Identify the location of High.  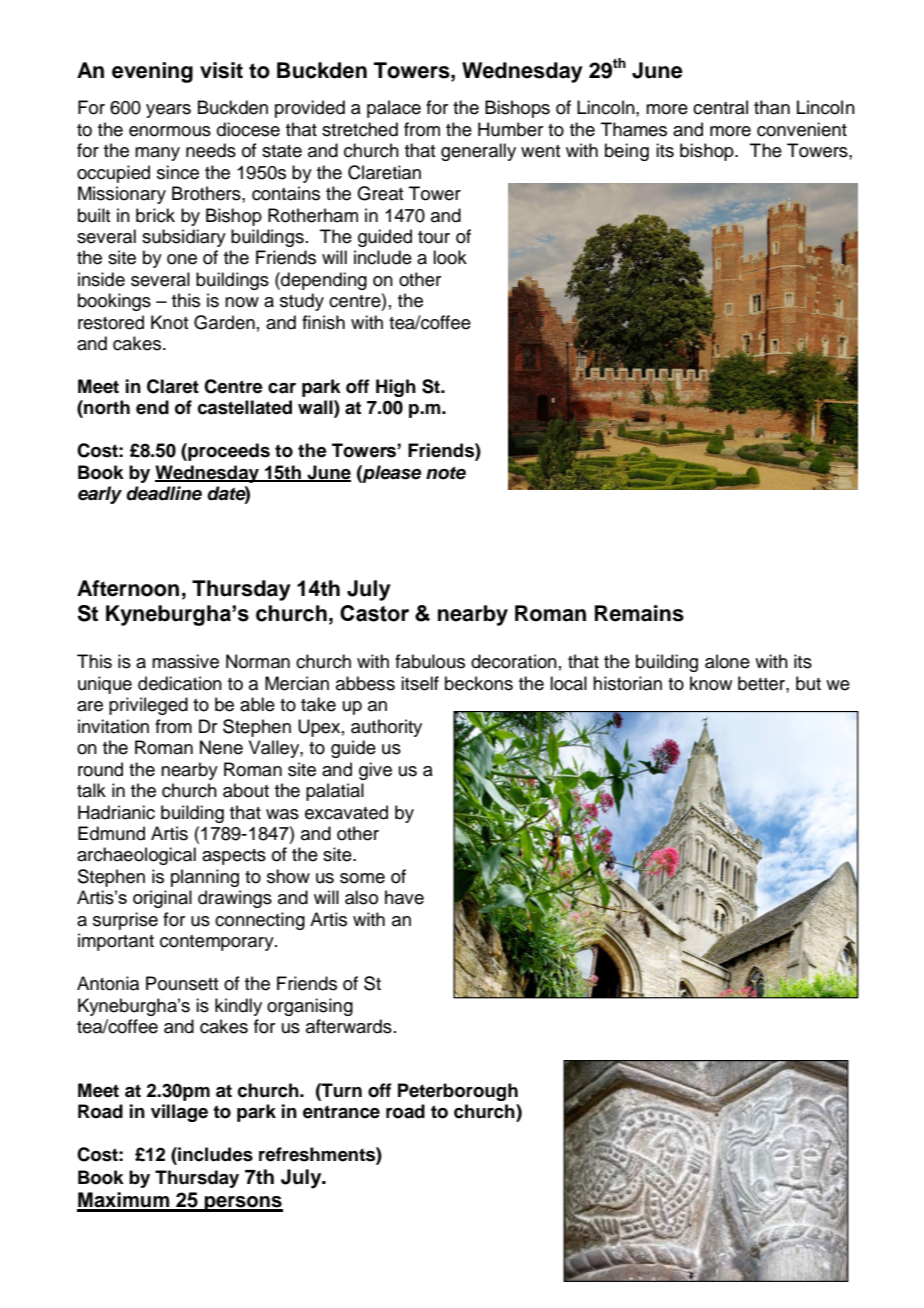
(396, 388).
